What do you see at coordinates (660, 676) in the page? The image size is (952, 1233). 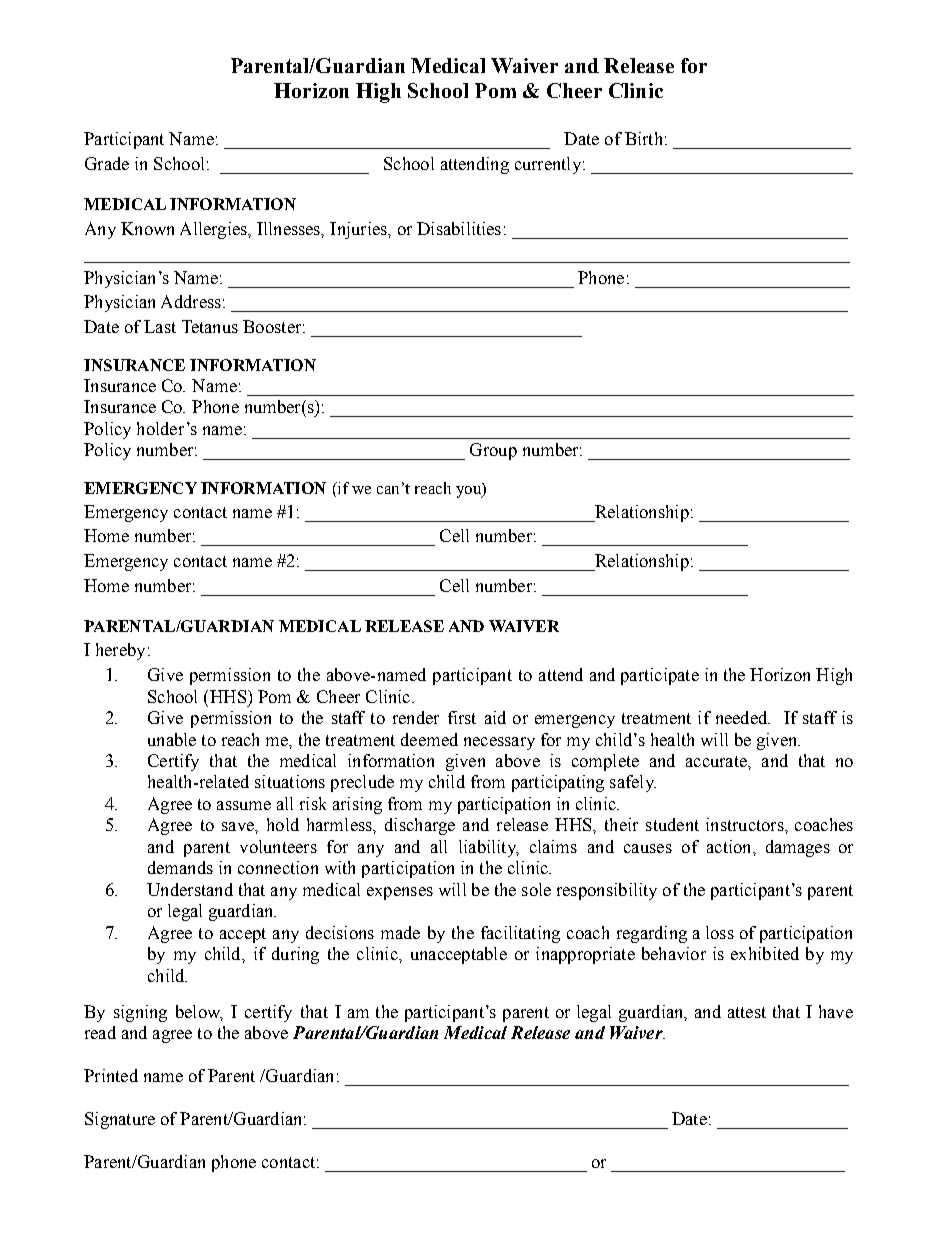 I see `participate` at bounding box center [660, 676].
